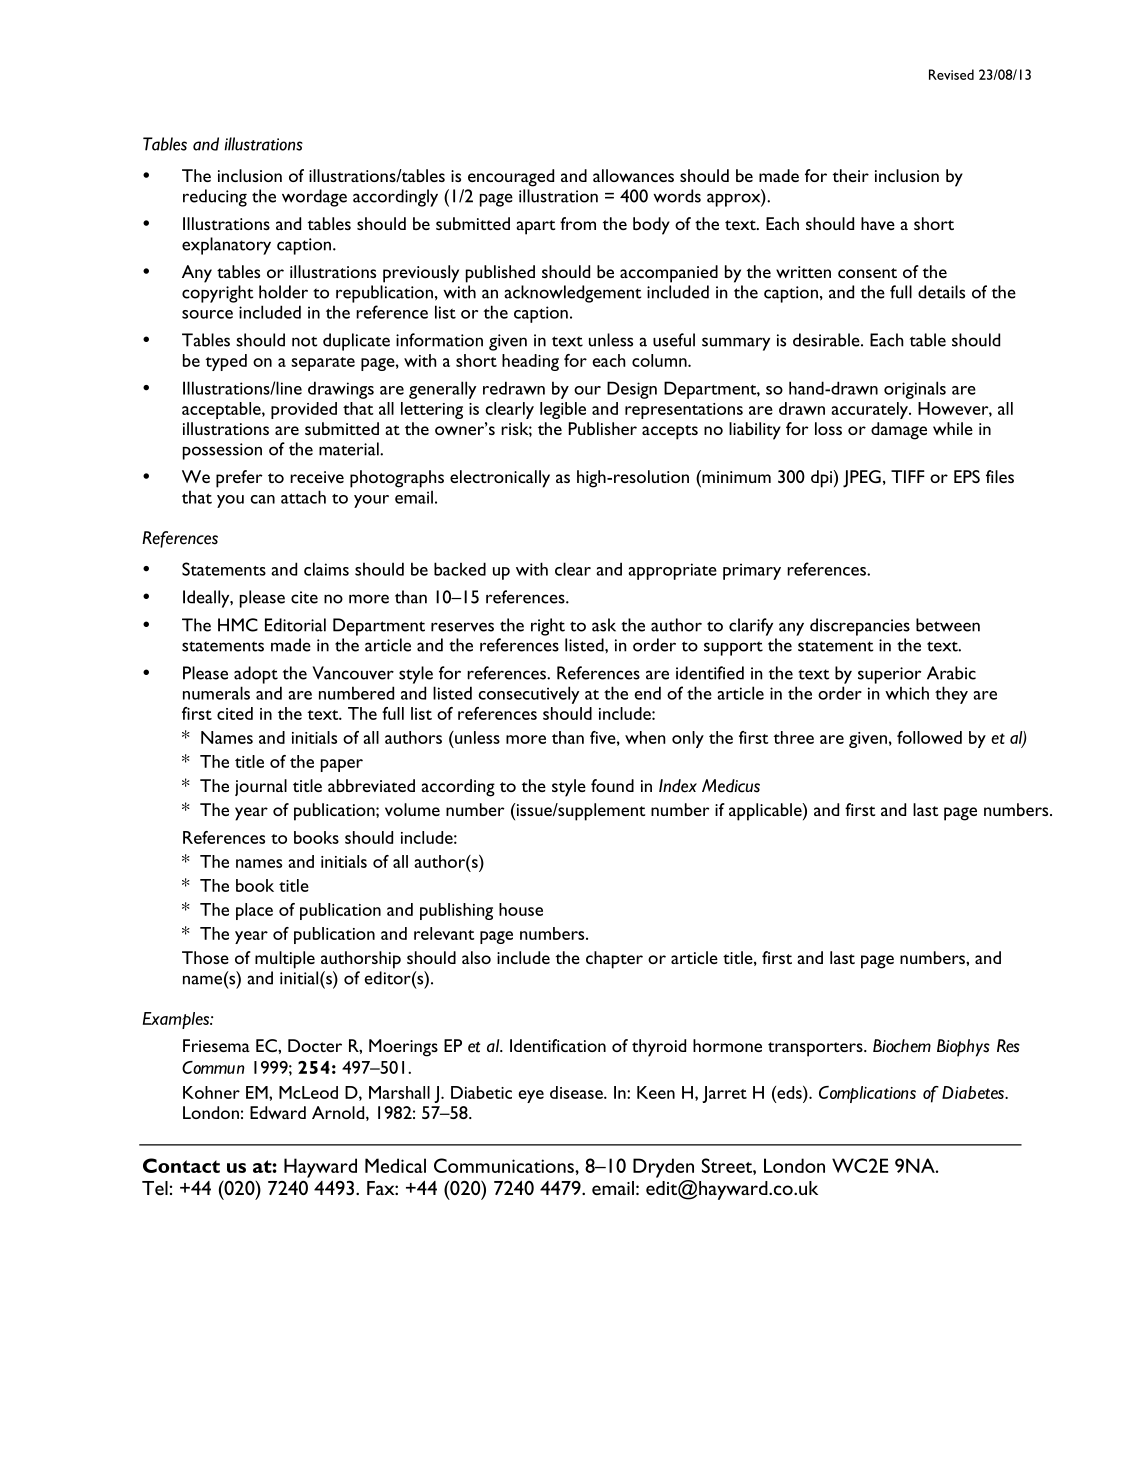 The width and height of the page is (1147, 1484). I want to click on found, so click(612, 785).
